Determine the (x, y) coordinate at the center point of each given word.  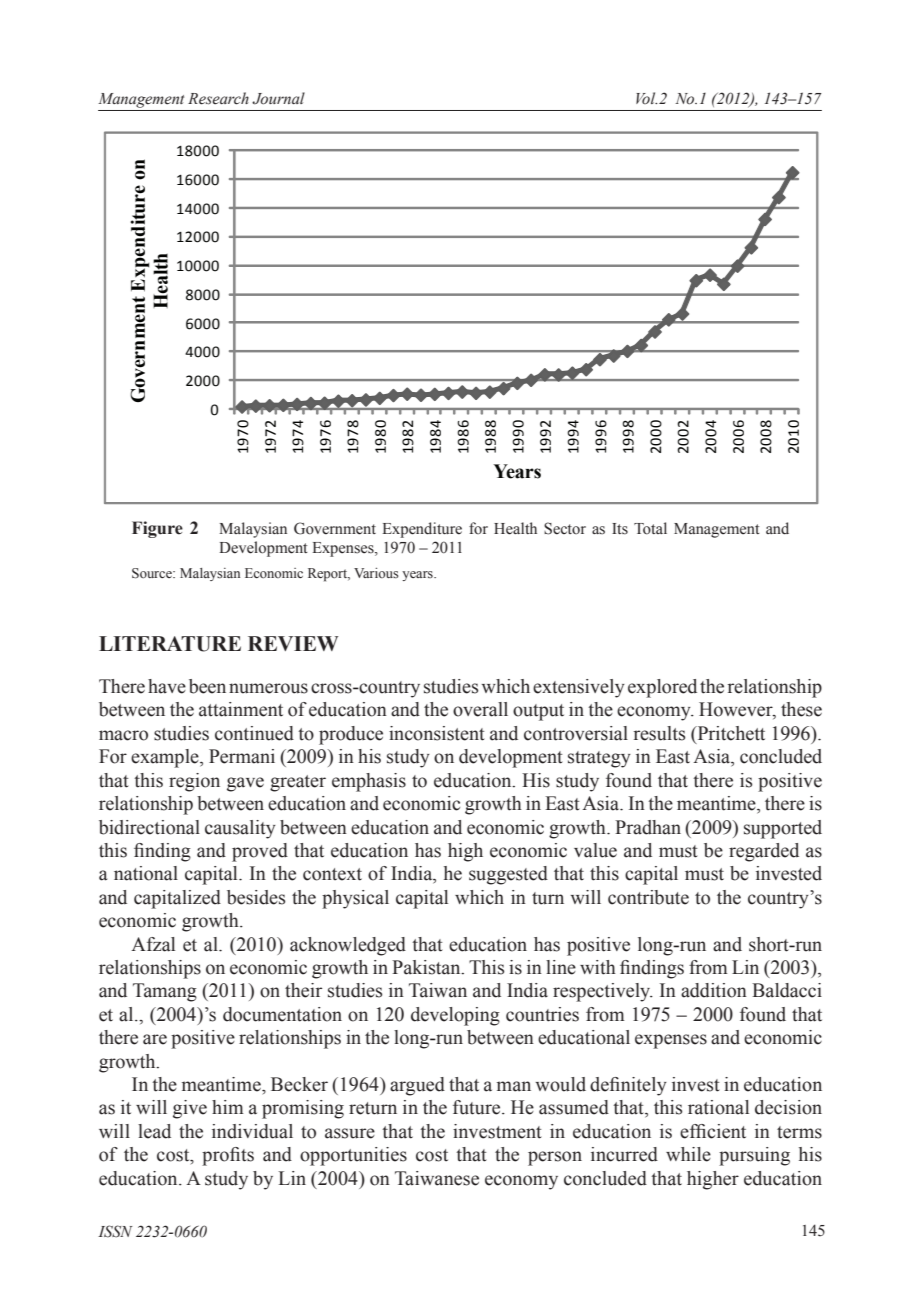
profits (228, 1156)
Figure (157, 529)
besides (256, 897)
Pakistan (427, 967)
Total (650, 528)
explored (662, 688)
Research (218, 98)
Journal (278, 98)
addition (714, 990)
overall (480, 709)
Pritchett (730, 734)
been (207, 686)
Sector (565, 528)
